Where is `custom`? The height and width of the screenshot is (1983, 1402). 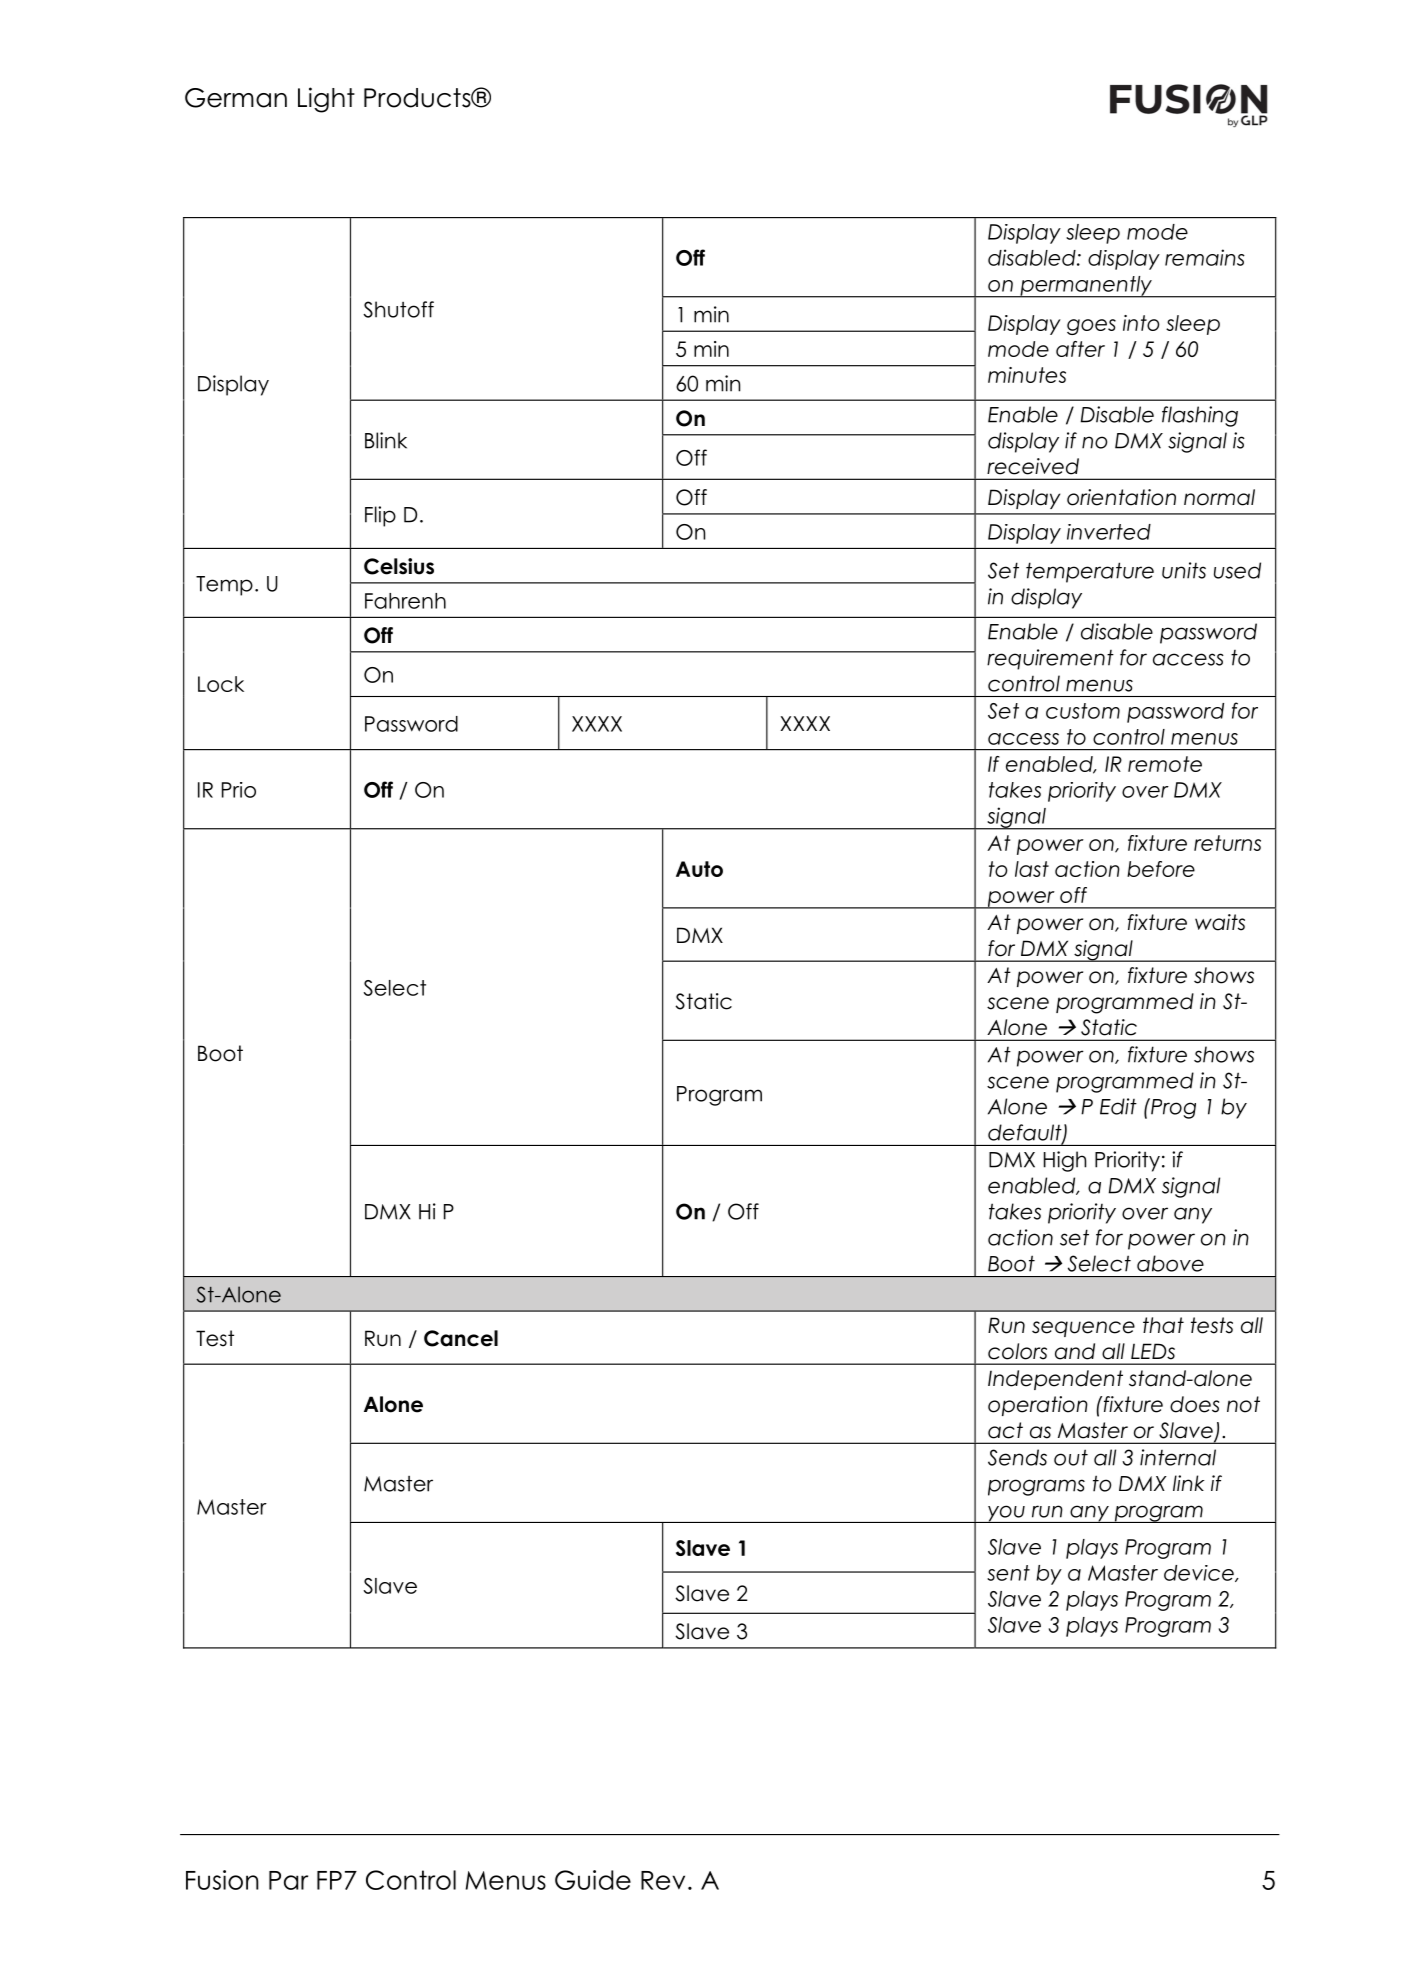
custom is located at coordinates (1083, 711).
